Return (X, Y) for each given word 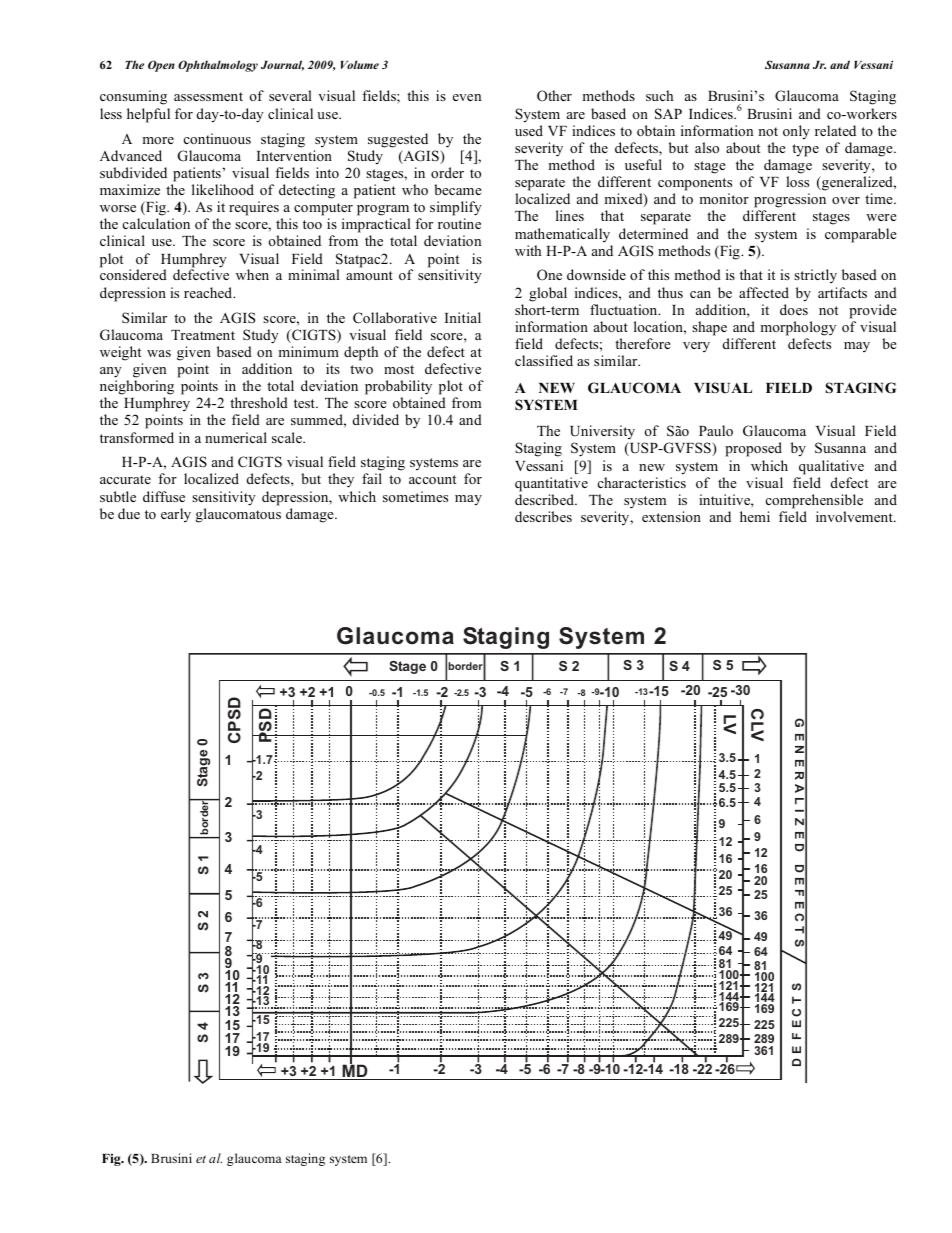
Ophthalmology (218, 66)
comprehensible (814, 501)
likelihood (223, 189)
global (548, 294)
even (467, 97)
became (458, 189)
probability (398, 387)
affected (764, 292)
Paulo (716, 430)
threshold (259, 402)
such (659, 95)
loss (797, 181)
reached (209, 292)
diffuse (164, 496)
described (546, 499)
